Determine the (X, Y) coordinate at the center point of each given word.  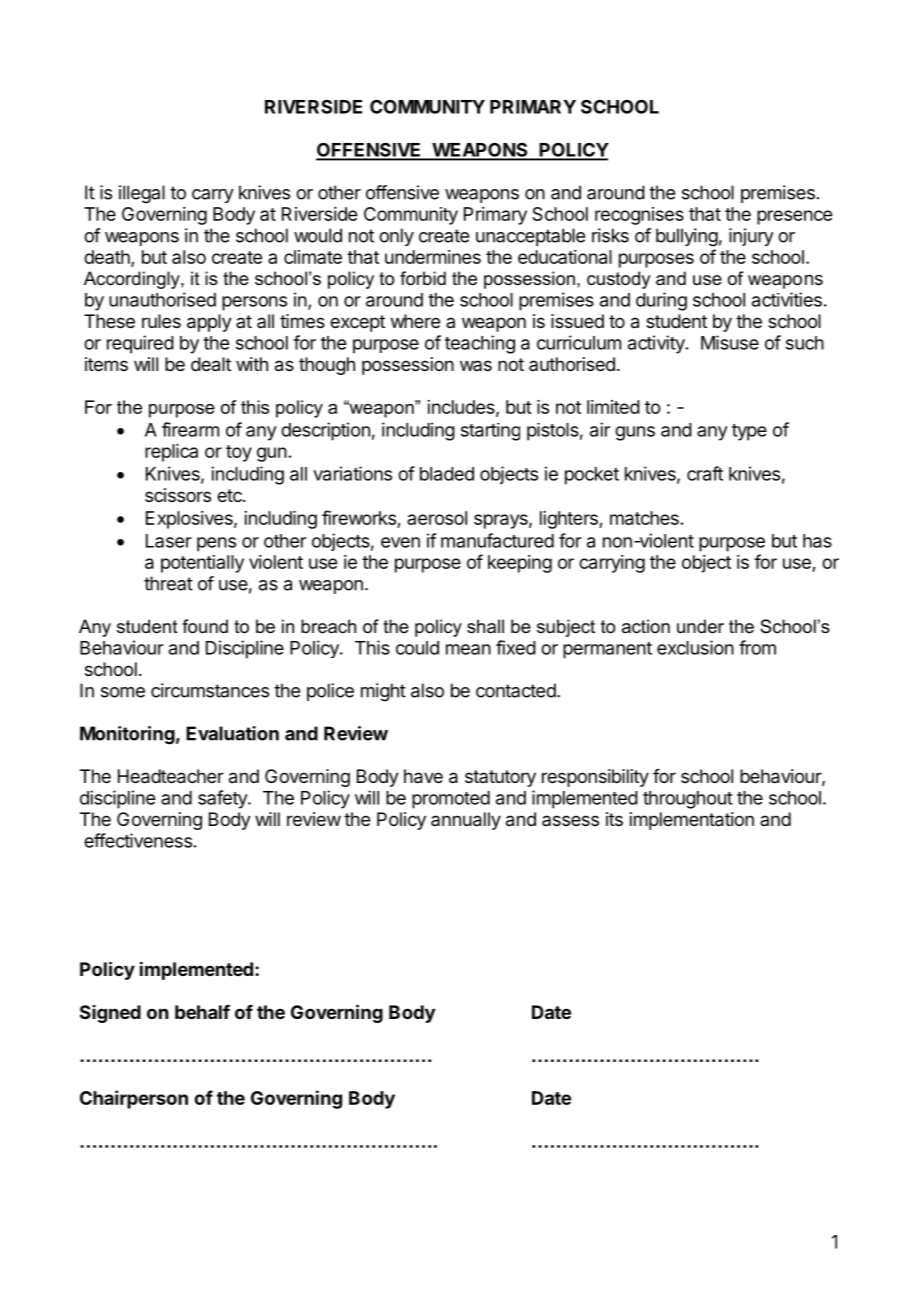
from (757, 647)
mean (468, 649)
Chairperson (134, 1099)
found (205, 626)
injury (751, 237)
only (396, 237)
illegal (142, 194)
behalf (202, 1012)
